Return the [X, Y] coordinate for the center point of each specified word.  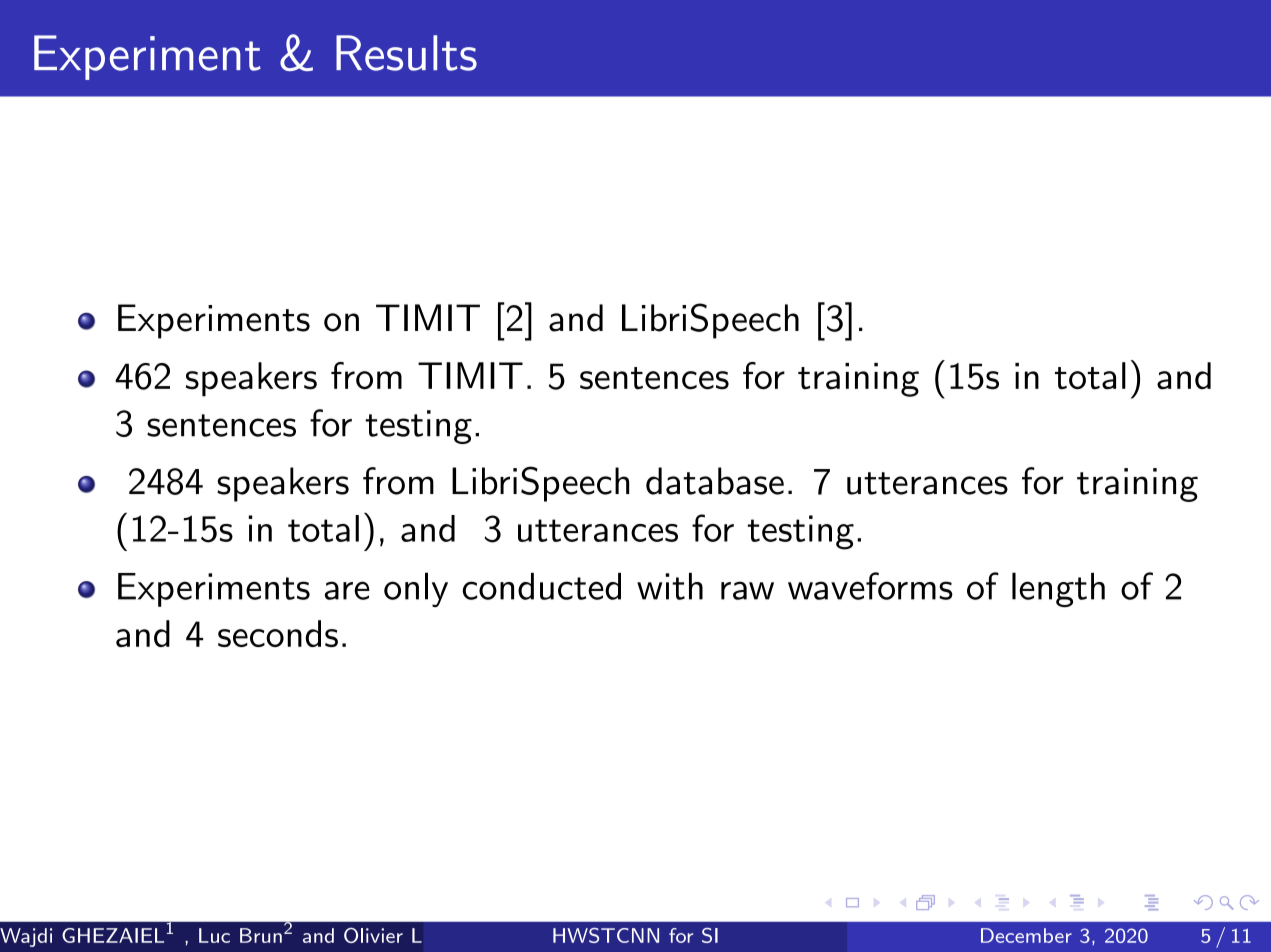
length [1058, 589]
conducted [542, 586]
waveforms [870, 586]
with [670, 586]
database [715, 481]
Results [406, 53]
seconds [278, 633]
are [347, 590]
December [1026, 935]
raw [747, 590]
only [416, 589]
